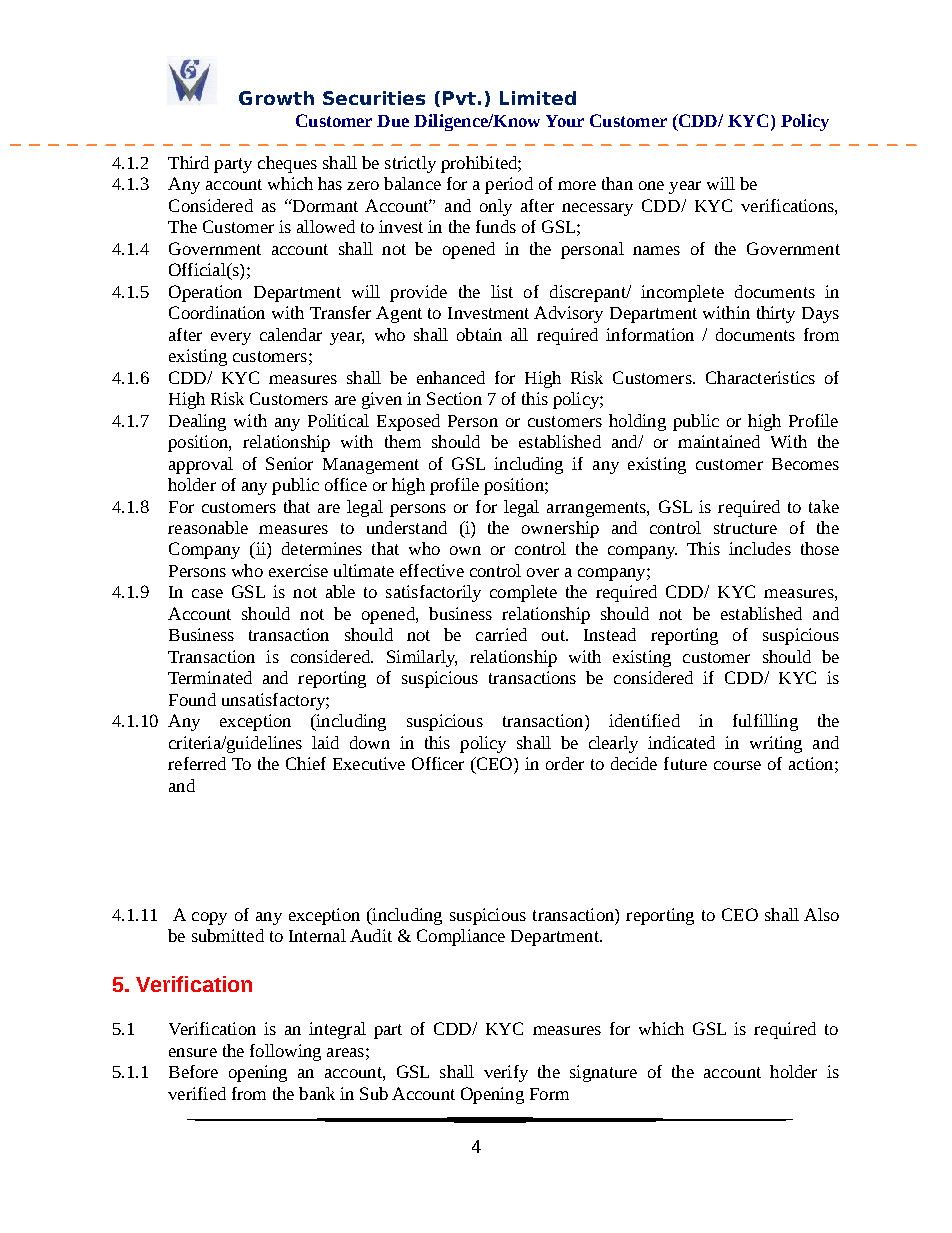  Describe the element at coordinates (538, 98) in the page. I see `Limited` at that location.
